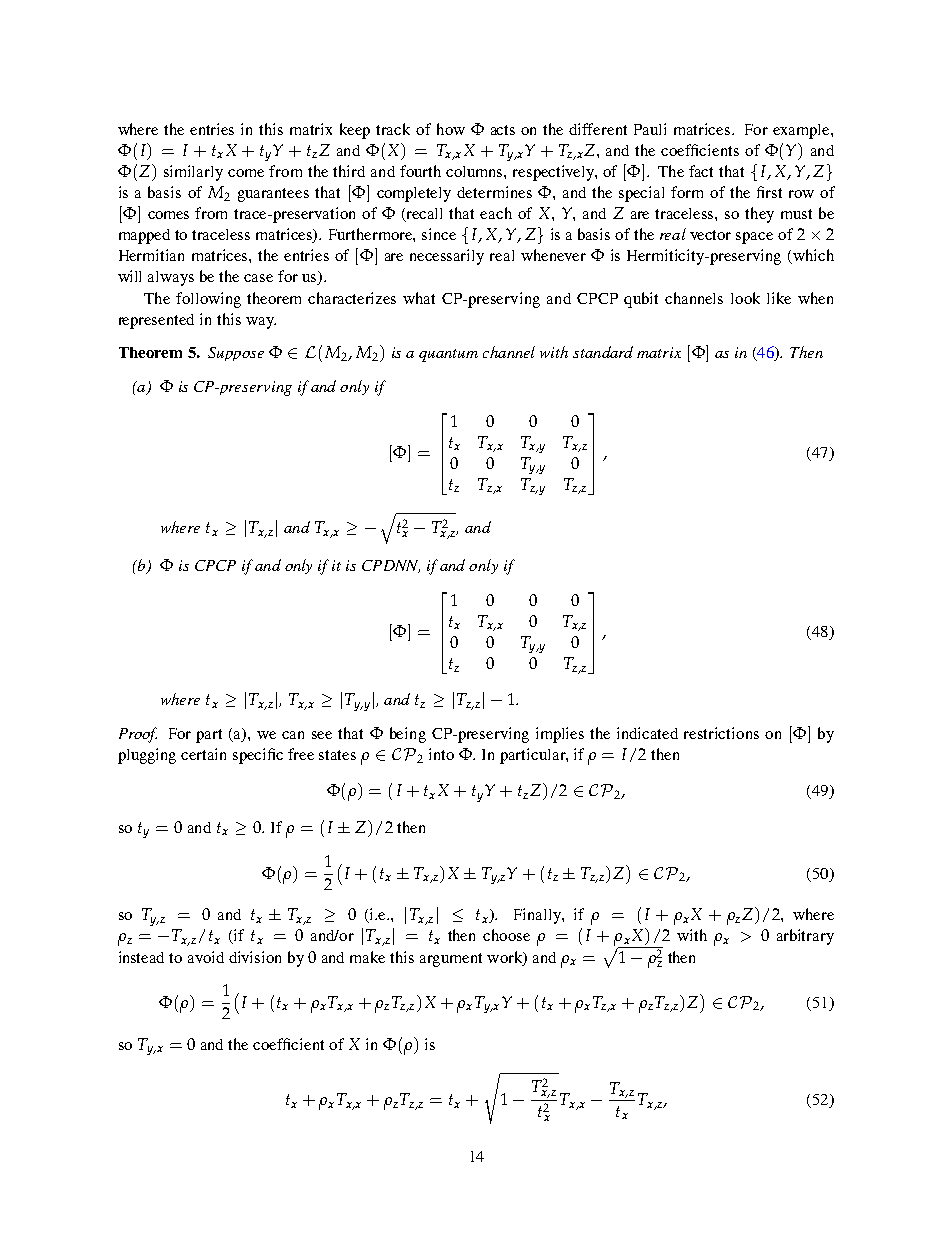 This screenshot has width=952, height=1233. I want to click on look, so click(745, 298).
